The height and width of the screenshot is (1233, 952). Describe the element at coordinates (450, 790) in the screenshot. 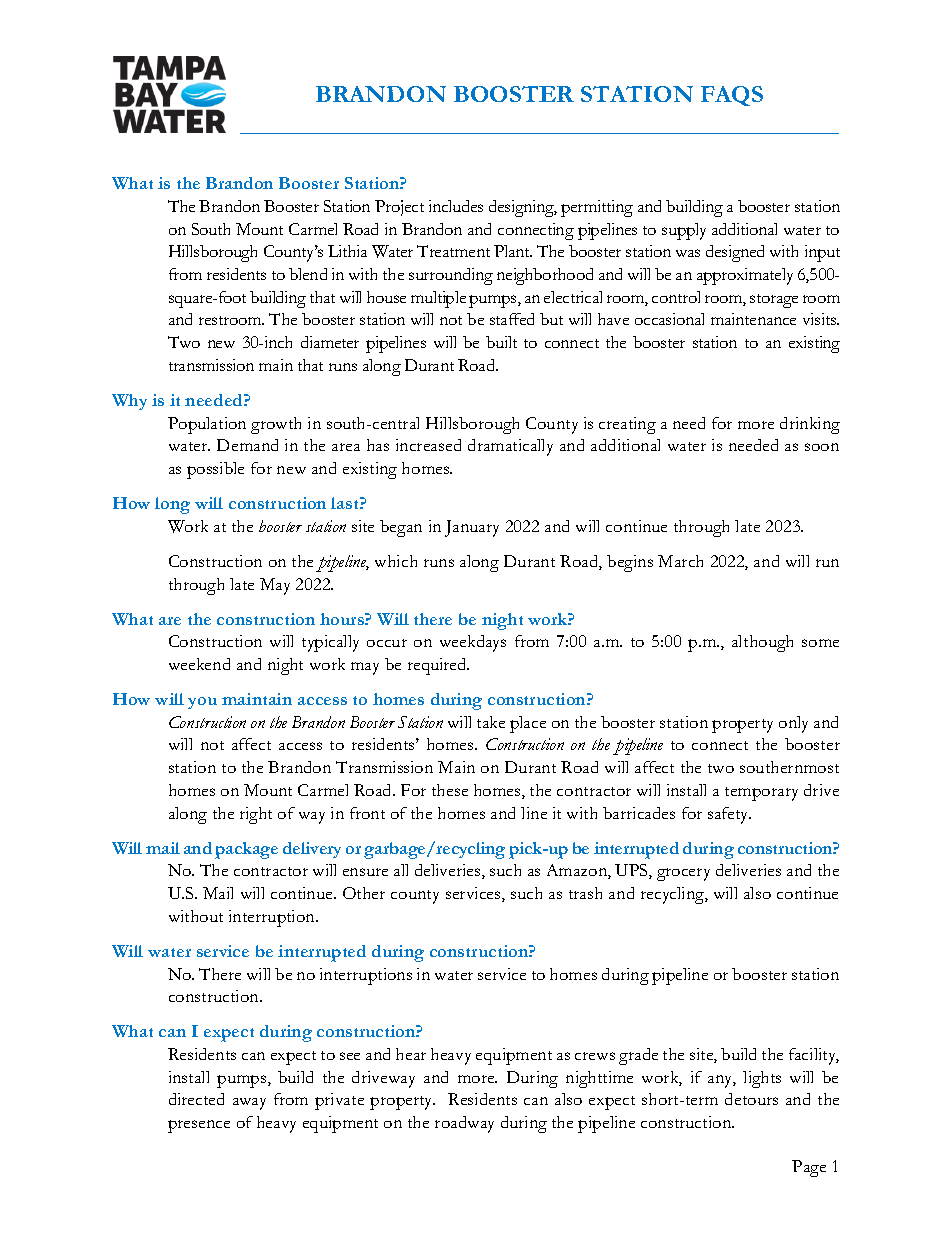

I see `these` at that location.
